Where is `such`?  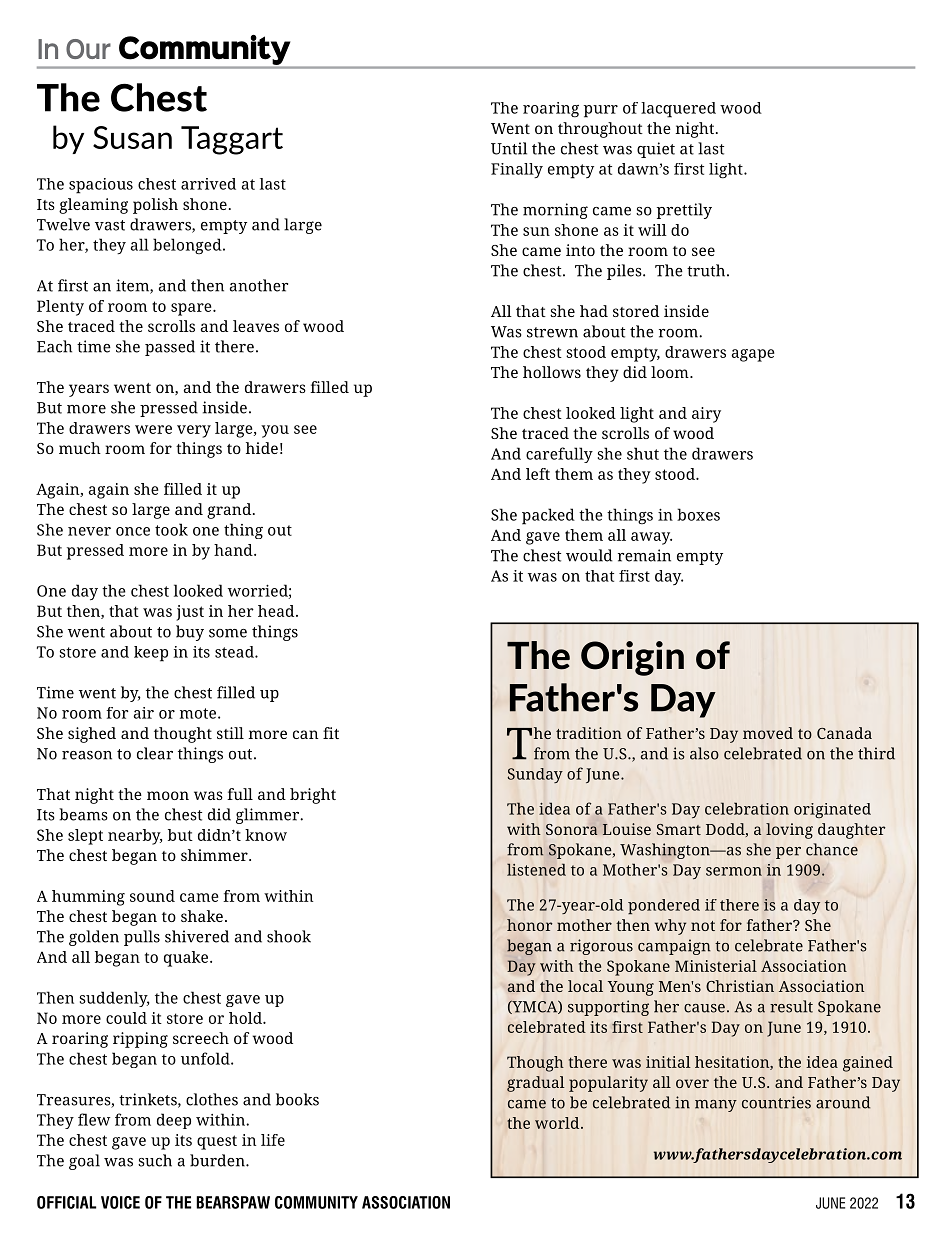 such is located at coordinates (155, 1160).
